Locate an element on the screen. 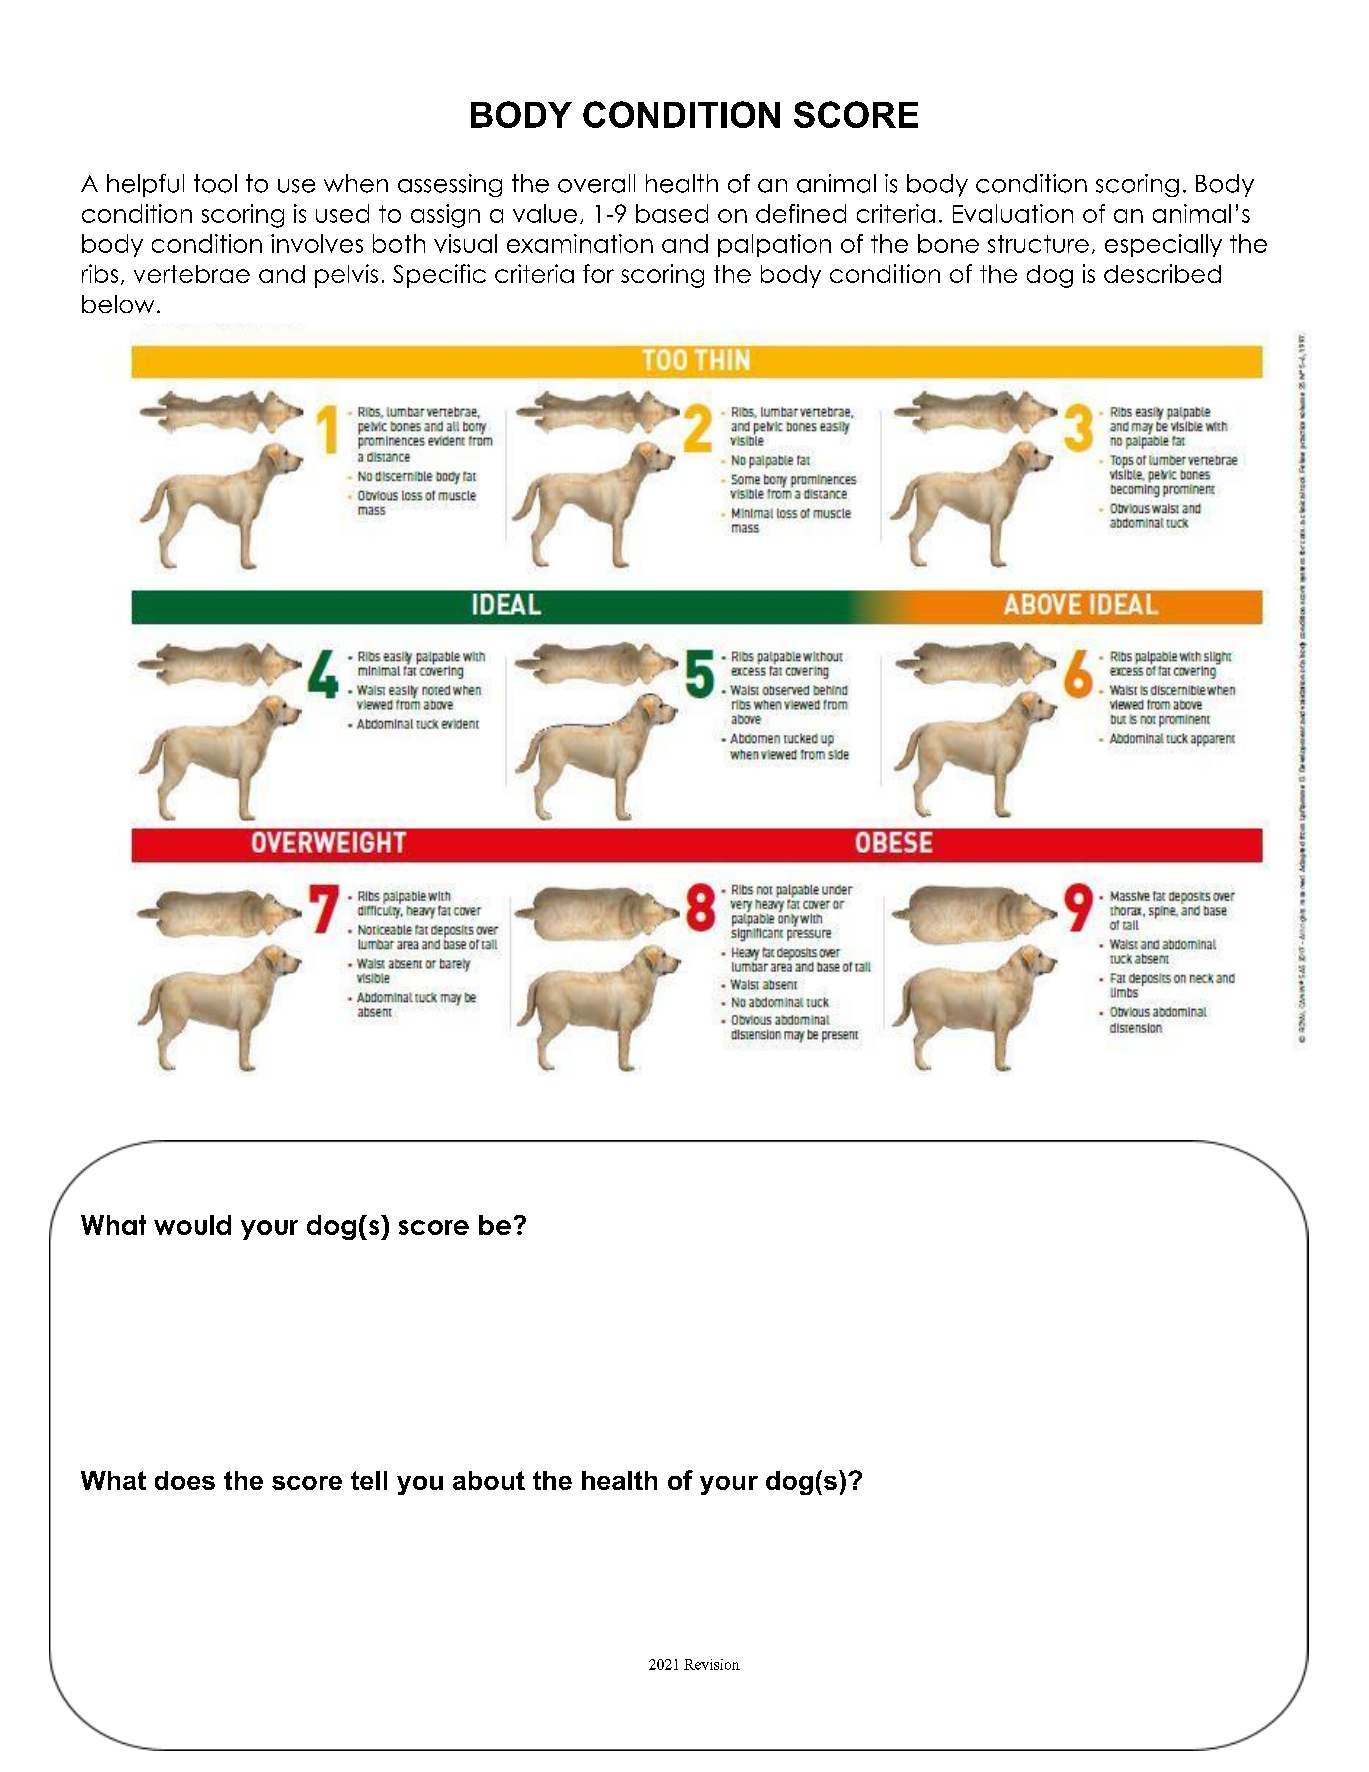 The height and width of the screenshot is (1772, 1369). does is located at coordinates (185, 1480).
